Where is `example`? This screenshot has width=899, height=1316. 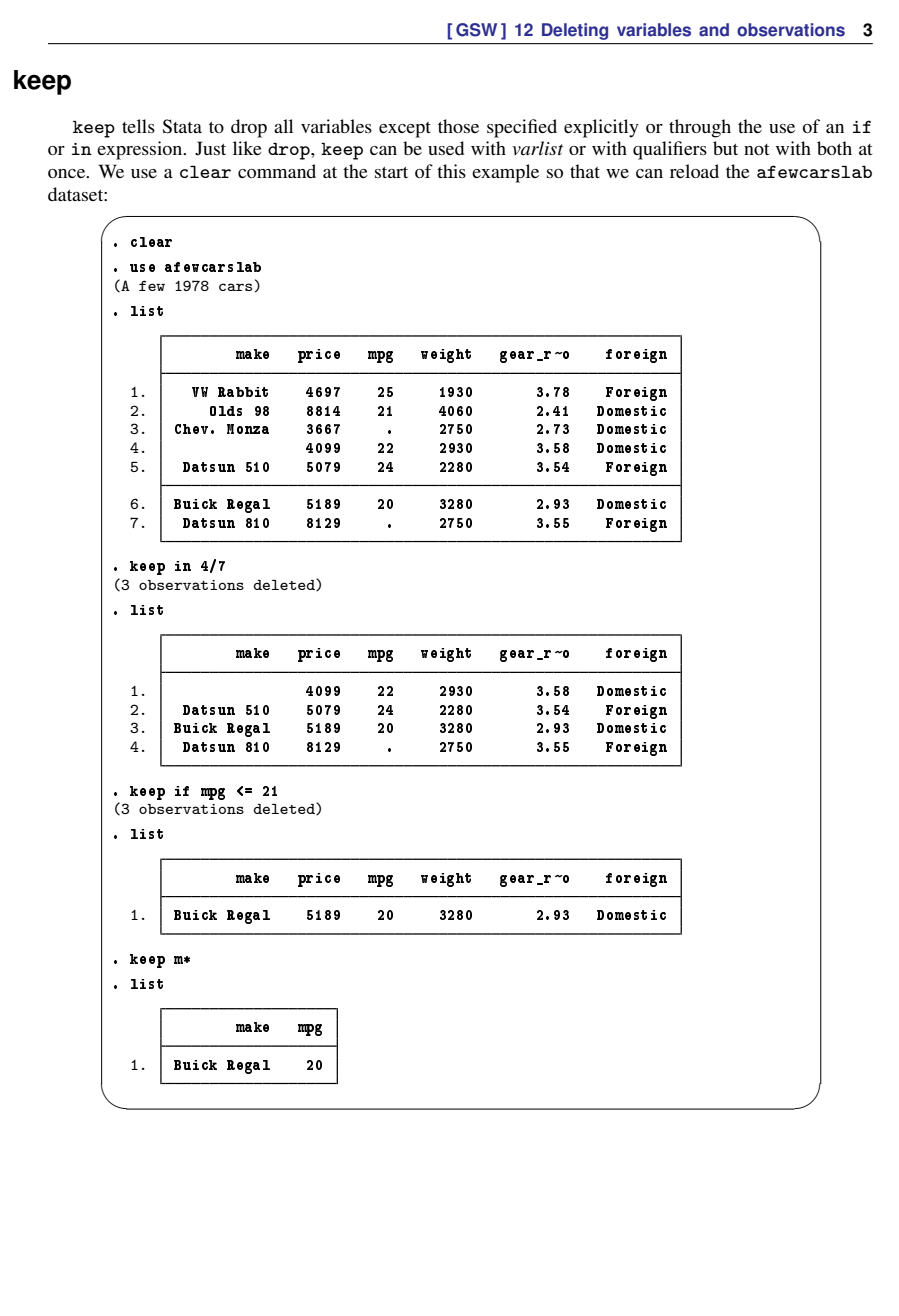
example is located at coordinates (505, 173).
